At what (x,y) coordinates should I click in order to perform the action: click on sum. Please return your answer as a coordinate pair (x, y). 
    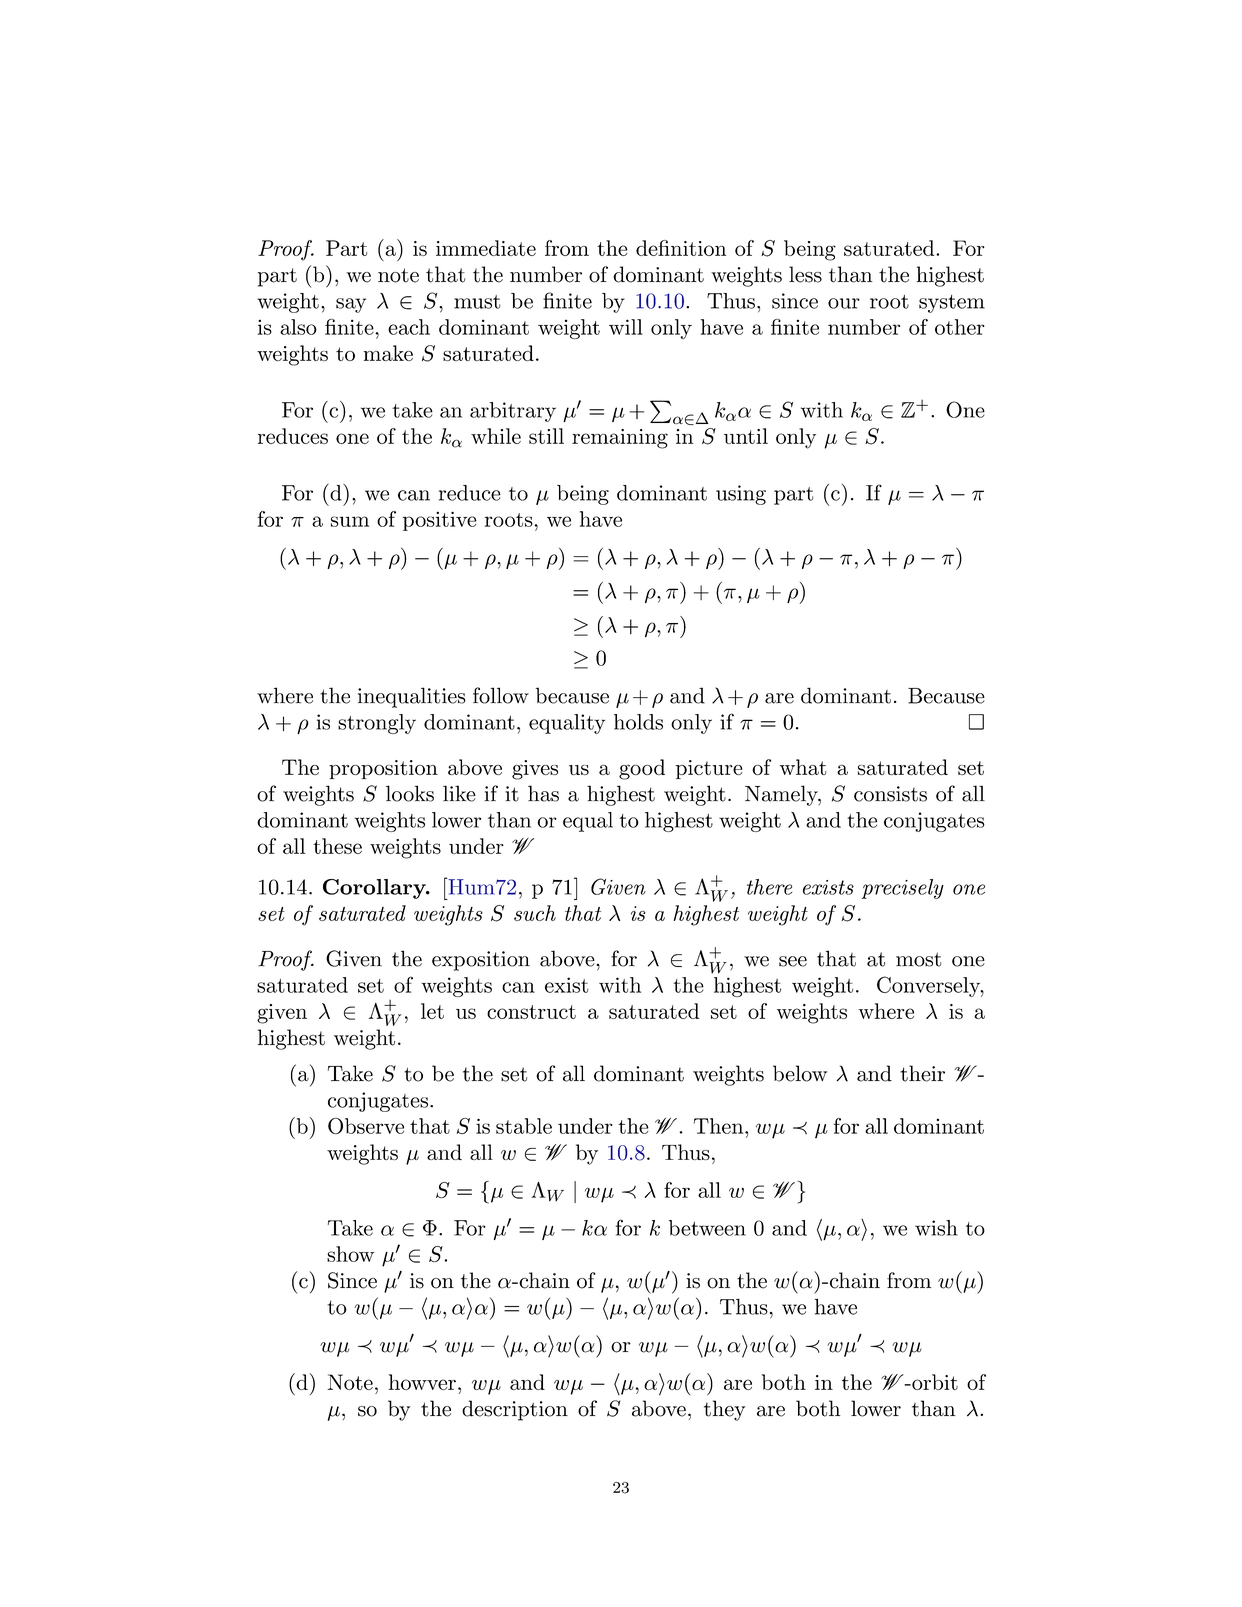
    Looking at the image, I should click on (350, 521).
